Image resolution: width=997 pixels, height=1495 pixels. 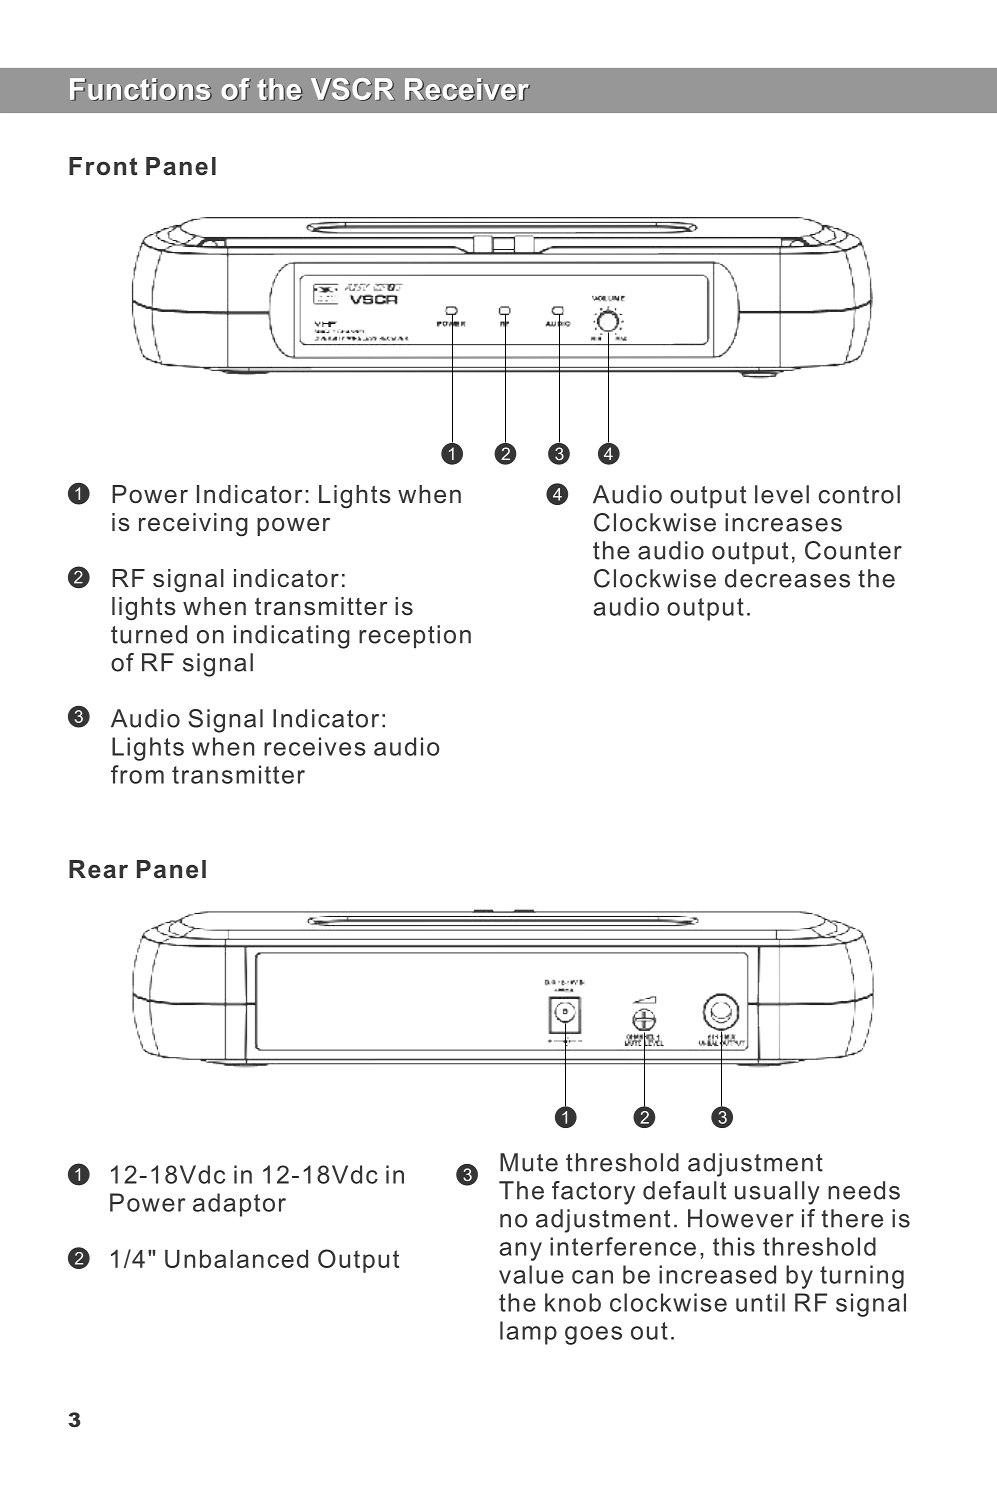 I want to click on Functions, so click(x=141, y=89).
